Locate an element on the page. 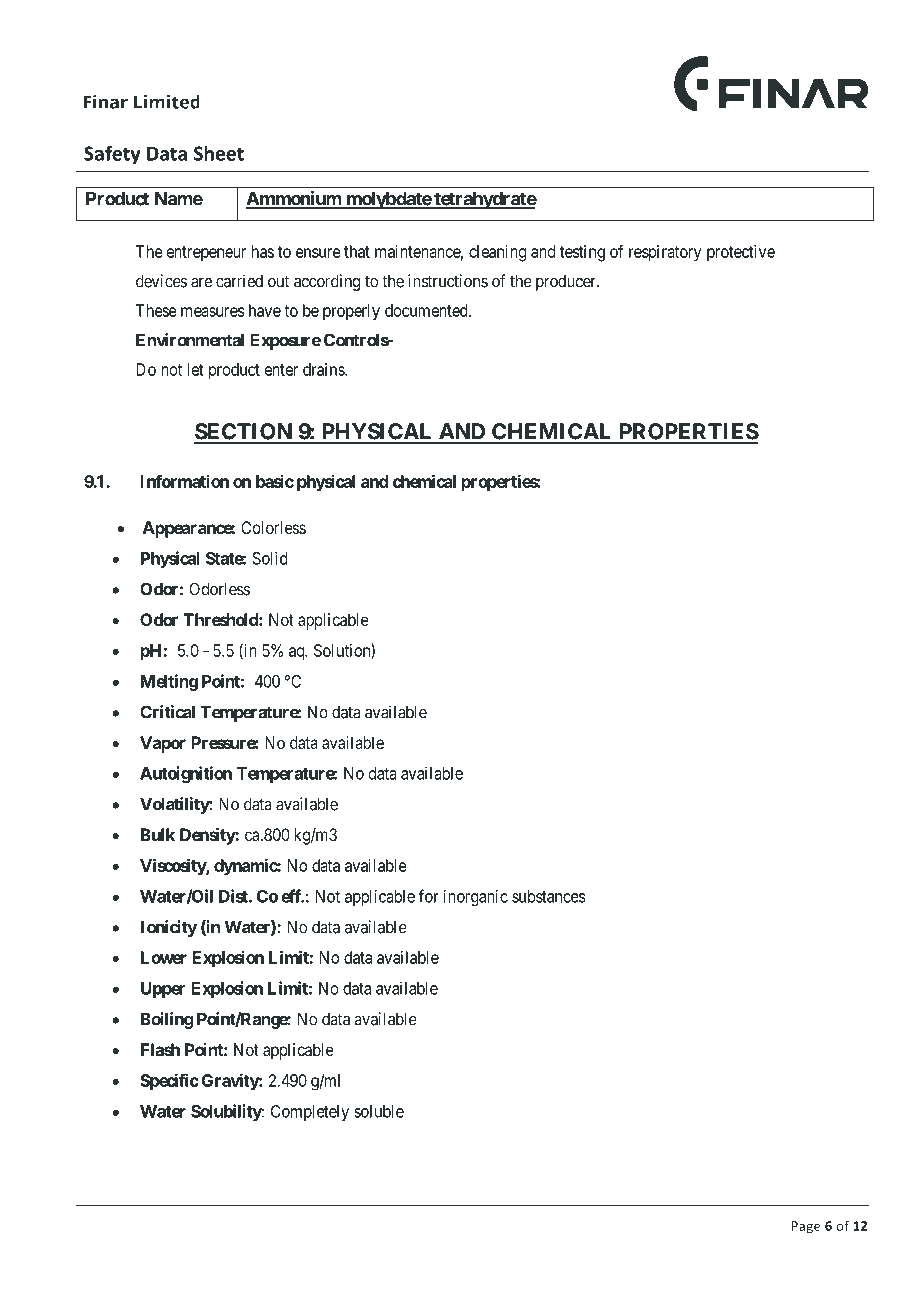 This page has width=924, height=1308. Page is located at coordinates (806, 1227).
